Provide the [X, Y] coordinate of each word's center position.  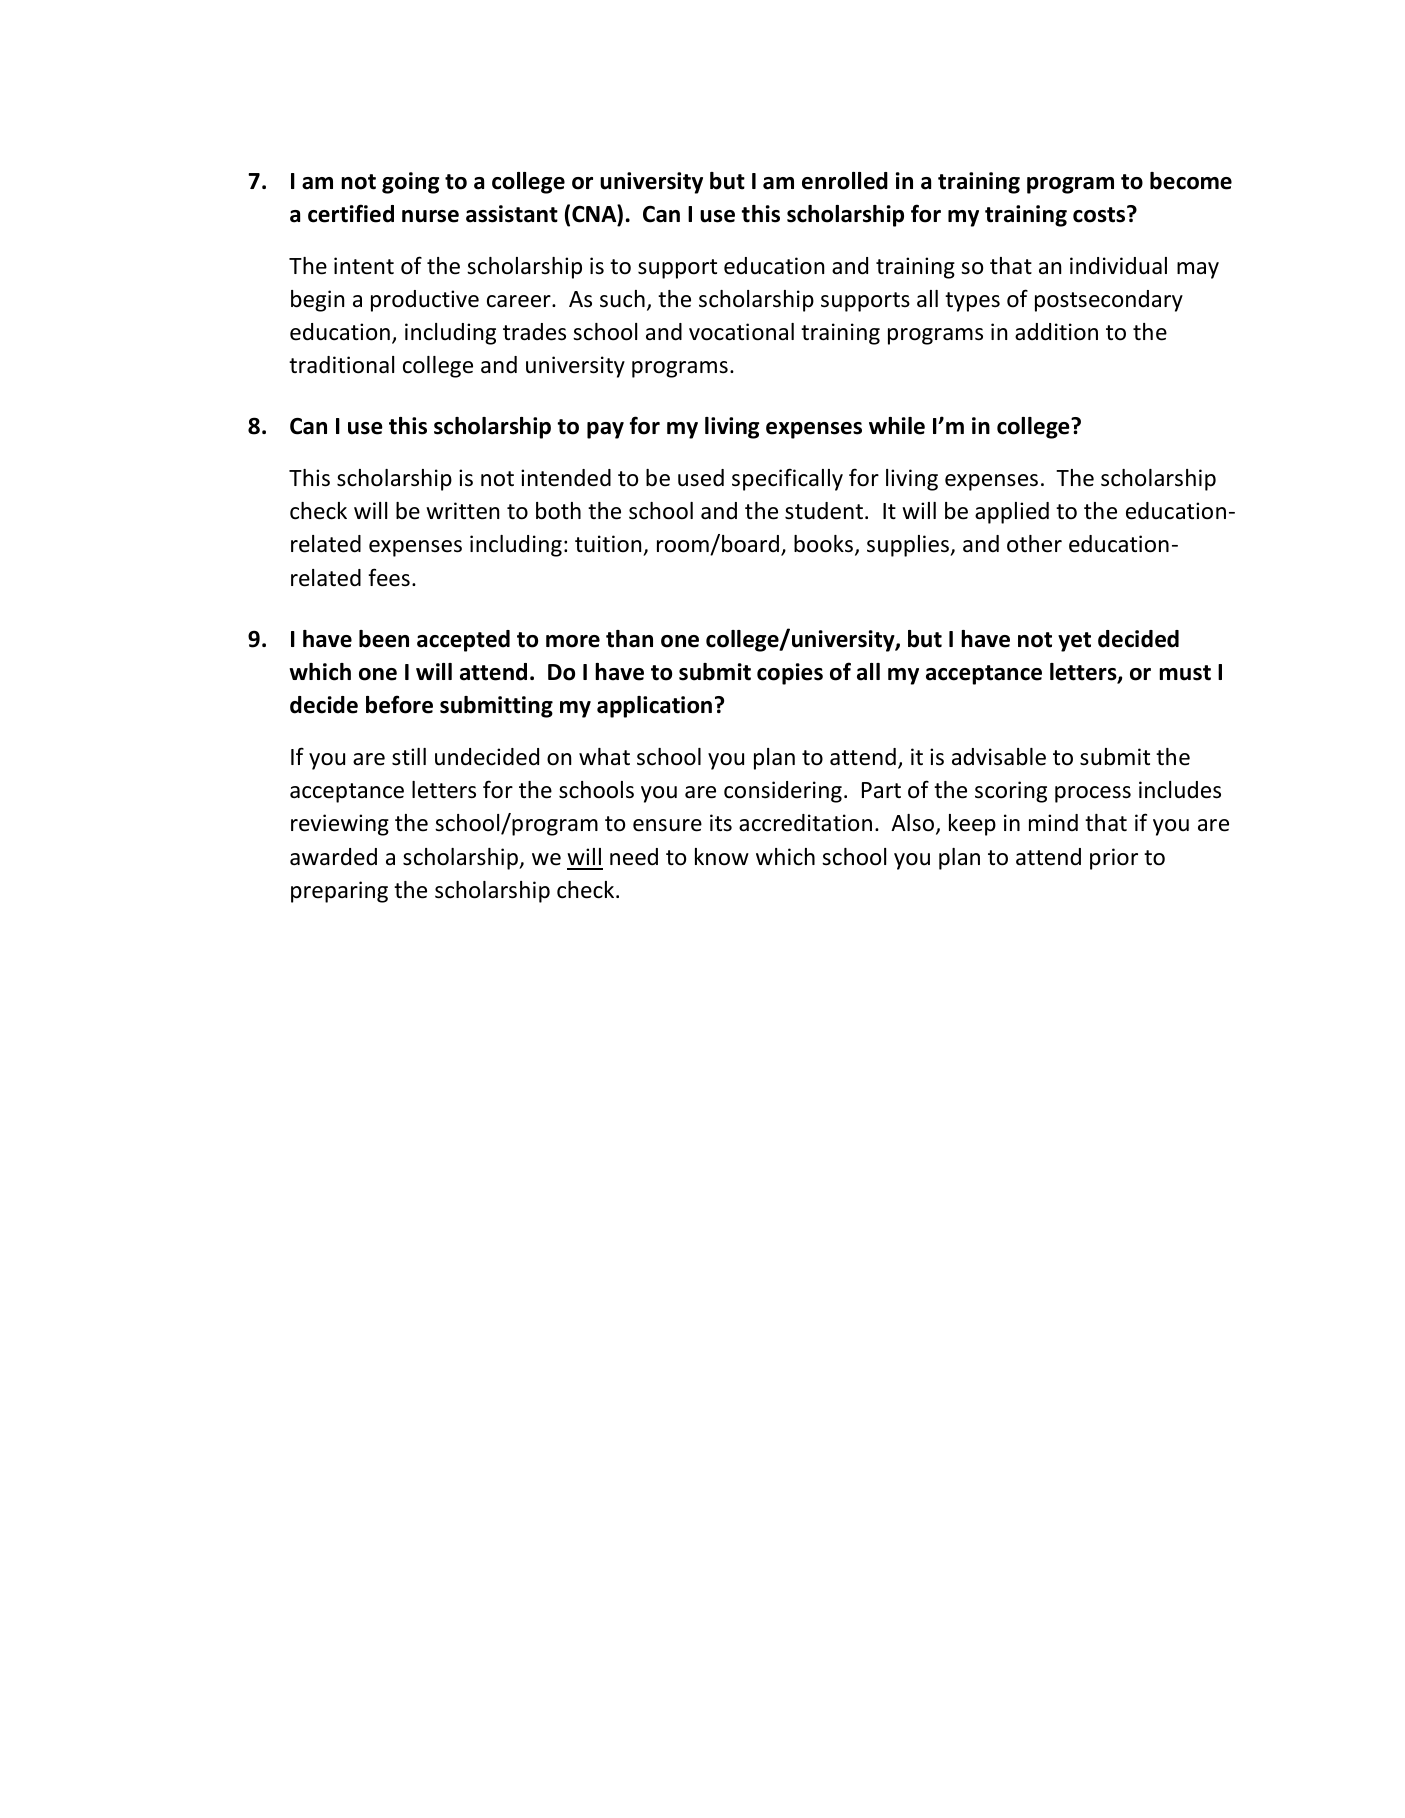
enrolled [845, 181]
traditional [341, 365]
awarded [333, 857]
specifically [787, 479]
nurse [430, 216]
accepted [463, 641]
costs [1100, 214]
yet [1074, 642]
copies [790, 674]
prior [1114, 859]
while [897, 426]
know [722, 857]
